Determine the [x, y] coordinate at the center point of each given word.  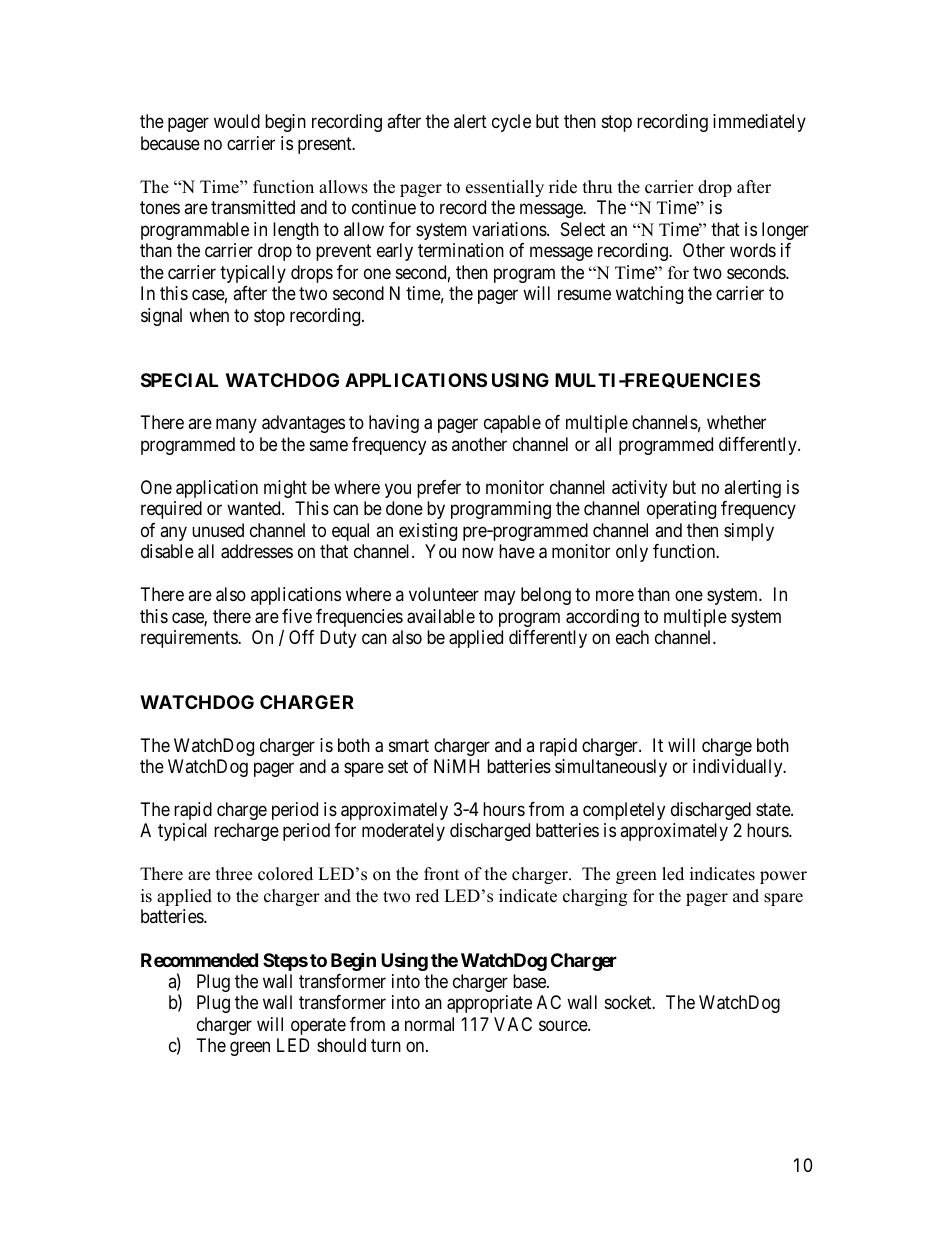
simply [749, 532]
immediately [759, 123]
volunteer [444, 594]
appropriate [489, 1004]
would [237, 121]
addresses [257, 551]
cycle [511, 123]
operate [318, 1026]
